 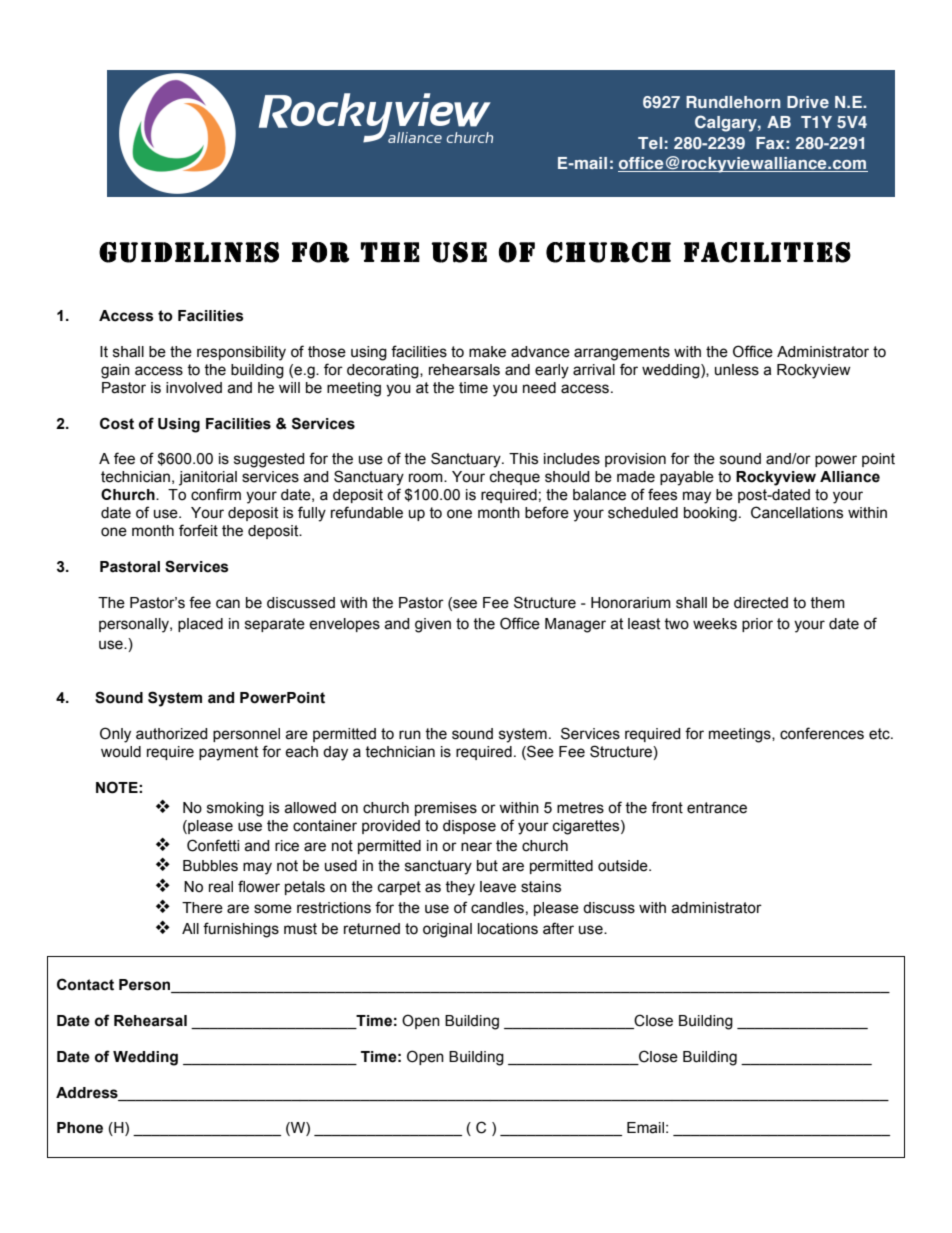 I want to click on after, so click(x=558, y=928).
